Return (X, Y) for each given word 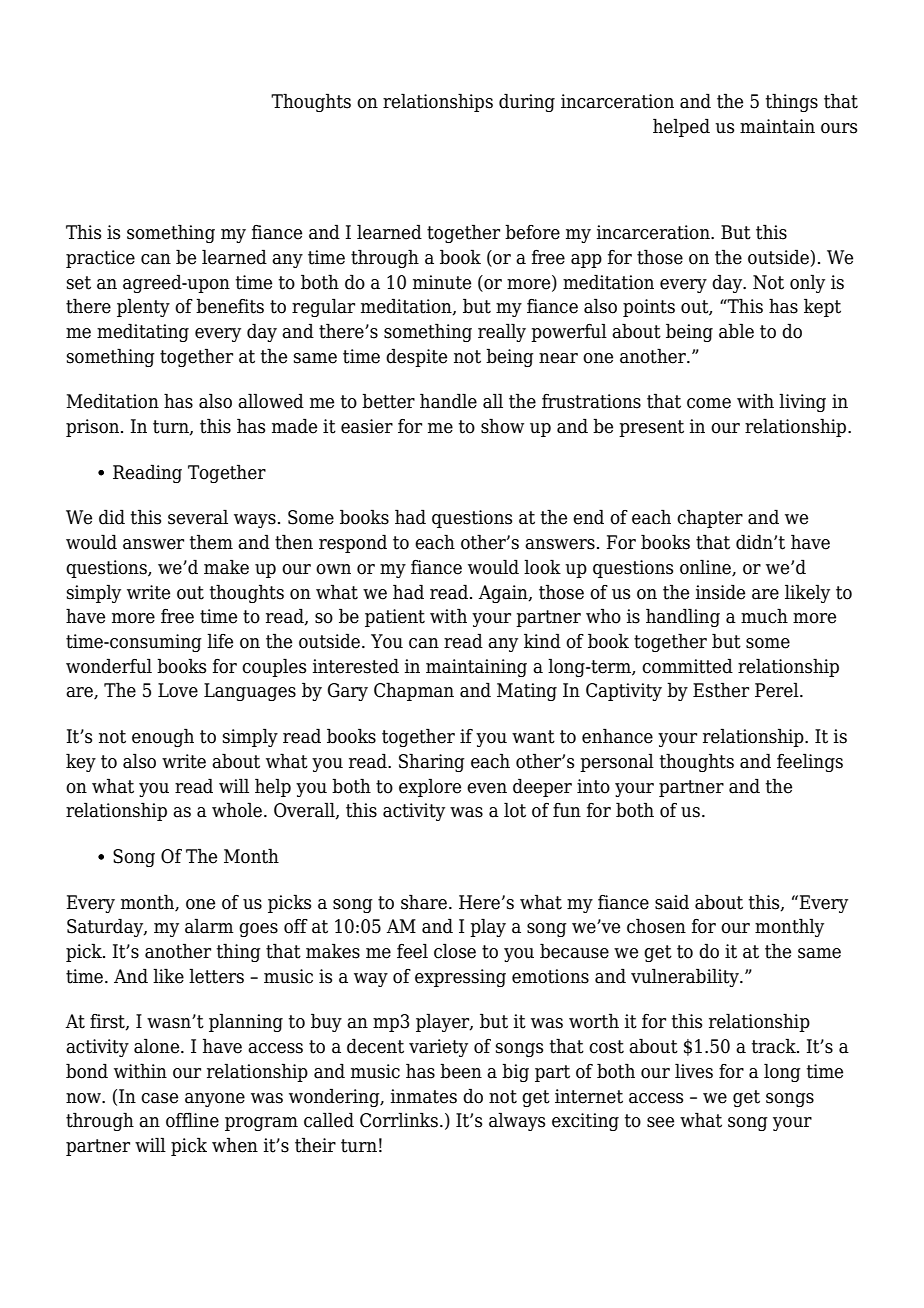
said (672, 902)
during (527, 102)
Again (504, 594)
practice (100, 259)
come (709, 403)
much (764, 616)
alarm (209, 926)
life (220, 641)
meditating (143, 332)
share (424, 902)
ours (839, 128)
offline (192, 1120)
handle (448, 401)
